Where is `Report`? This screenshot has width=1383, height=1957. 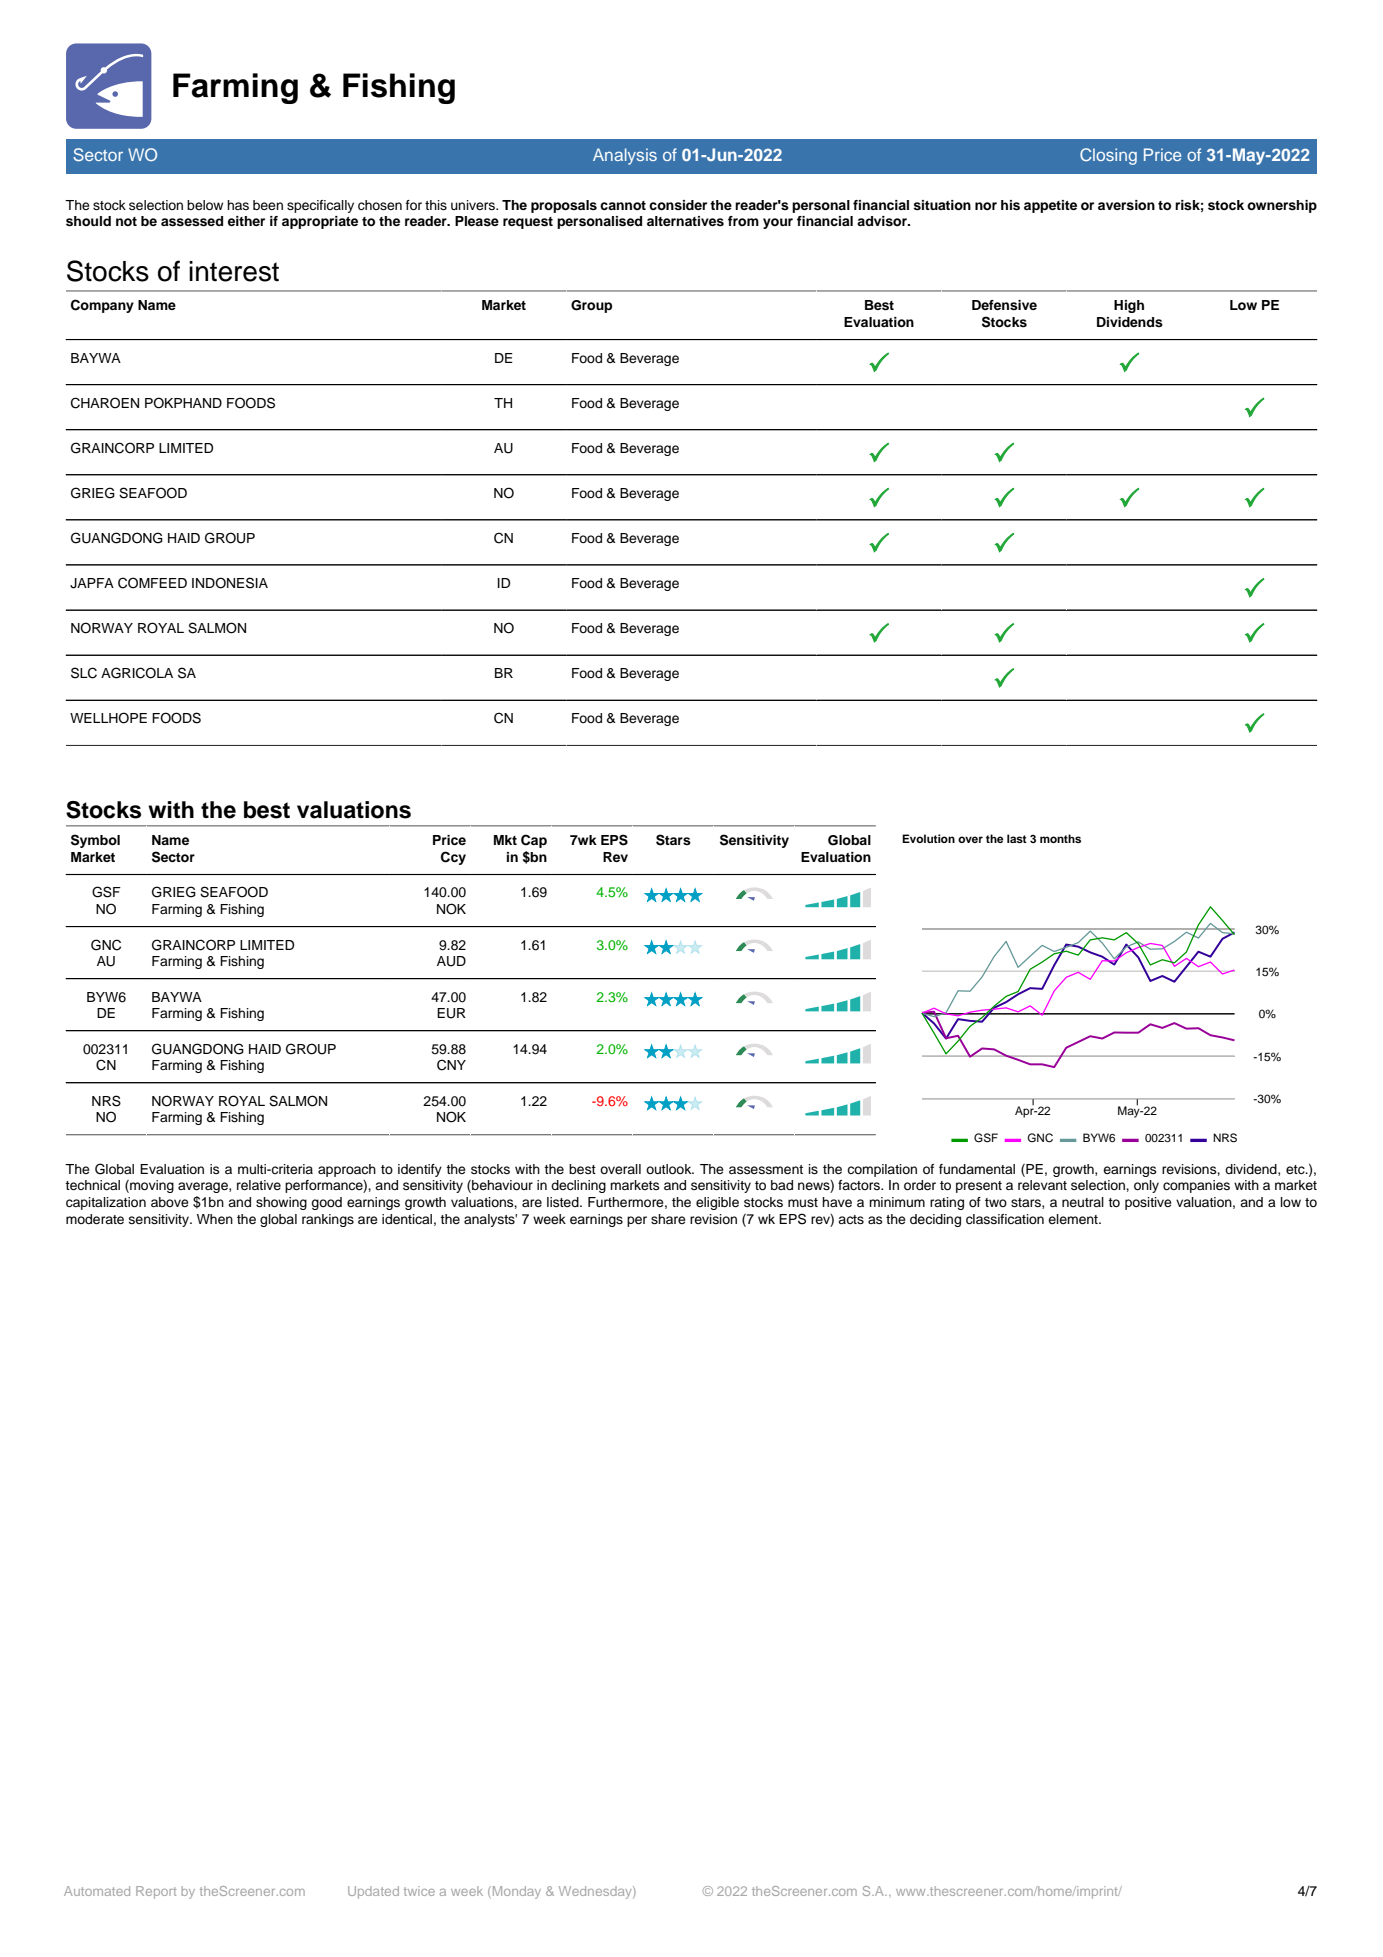 Report is located at coordinates (156, 1892).
